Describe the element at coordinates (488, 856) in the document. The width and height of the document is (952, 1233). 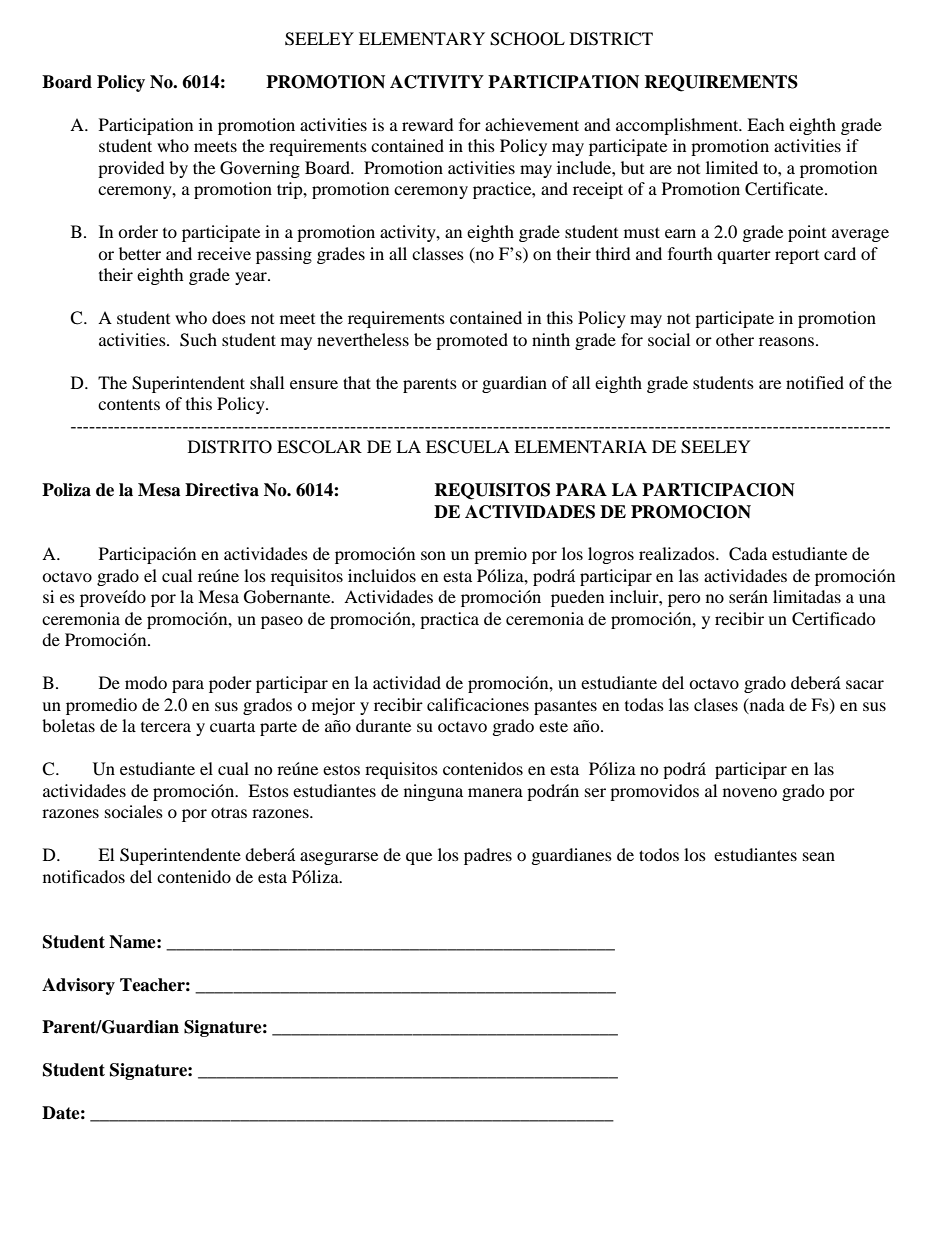
I see `padres` at that location.
